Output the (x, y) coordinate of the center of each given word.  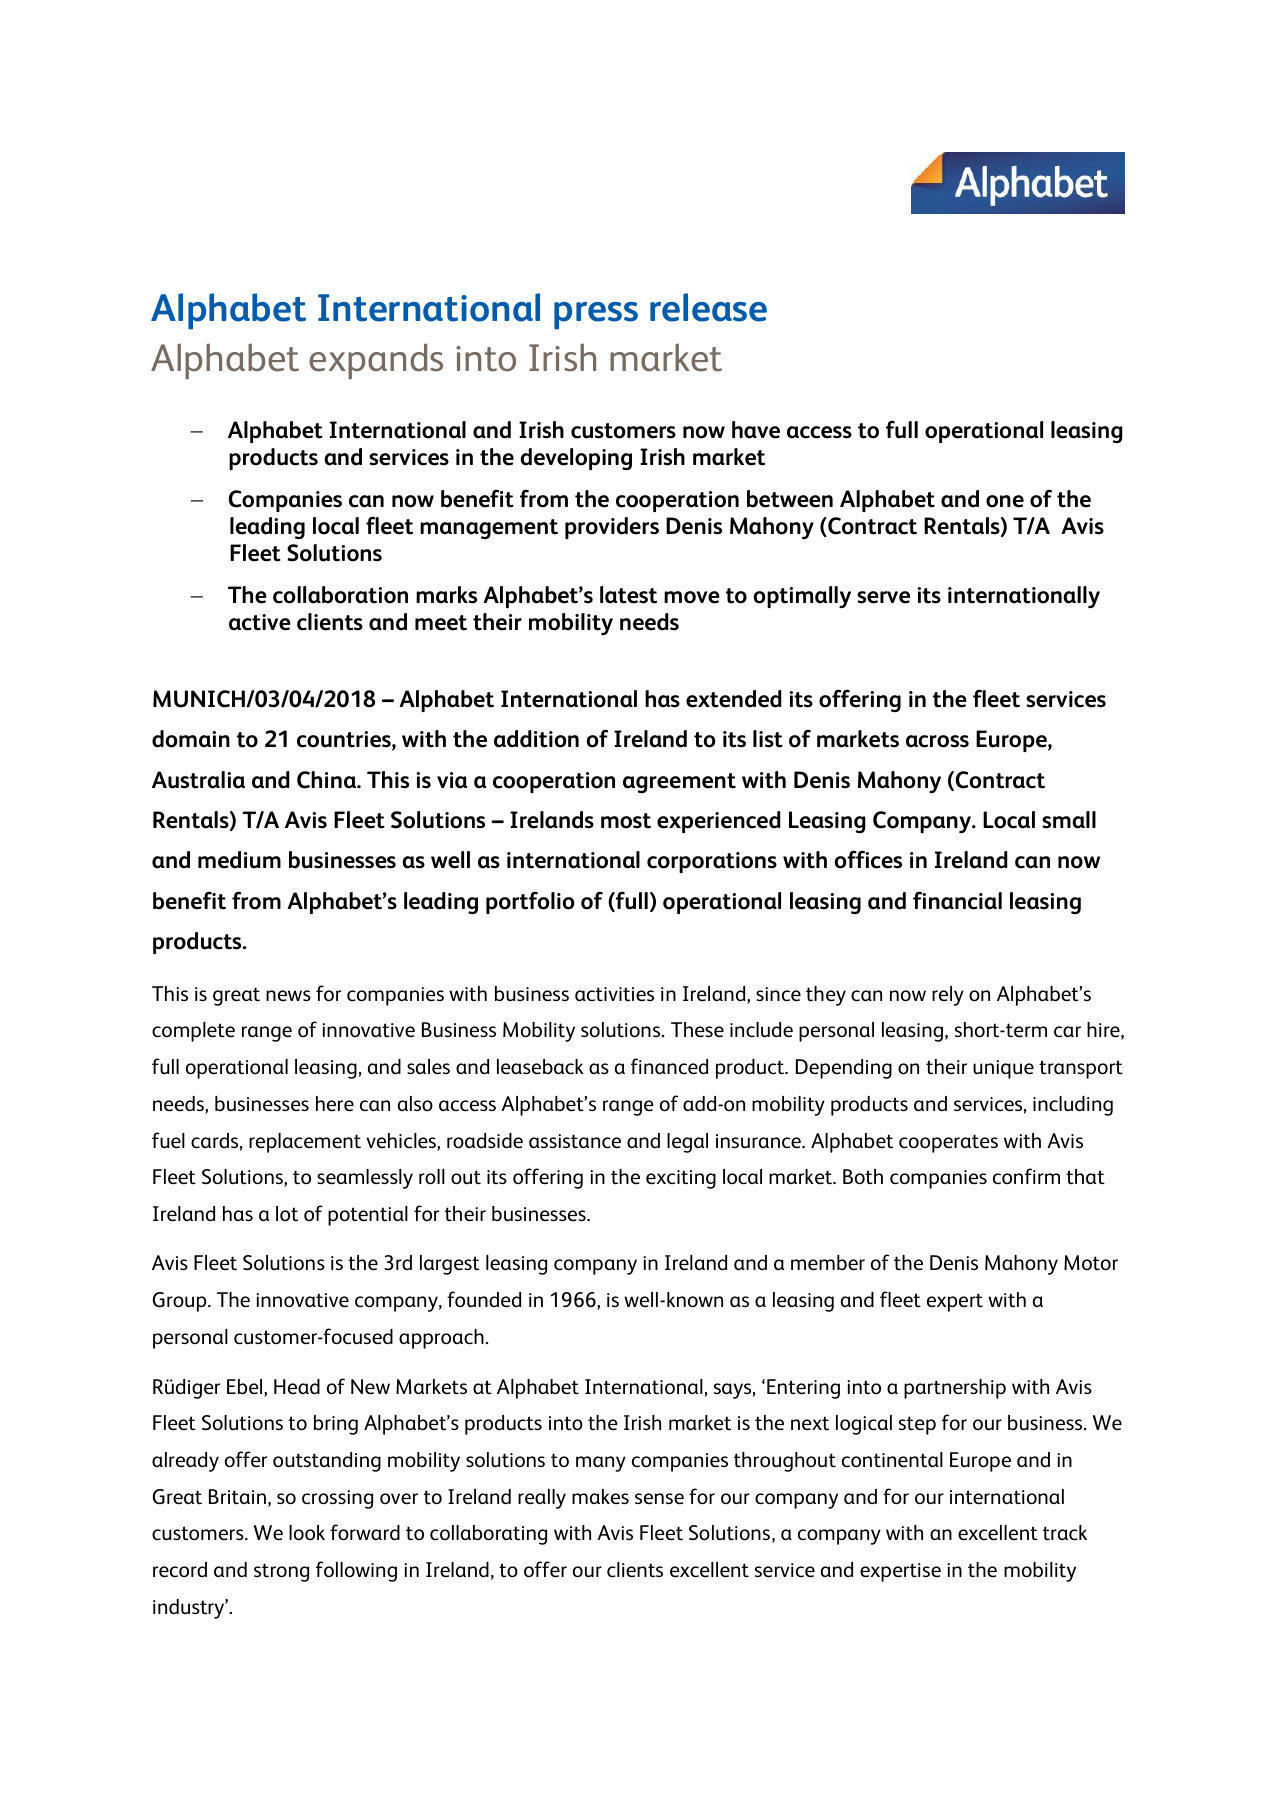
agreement (679, 783)
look (307, 1532)
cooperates (948, 1143)
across (937, 741)
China (327, 780)
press (596, 316)
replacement (305, 1143)
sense (659, 1498)
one (1005, 501)
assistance (575, 1141)
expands (376, 361)
